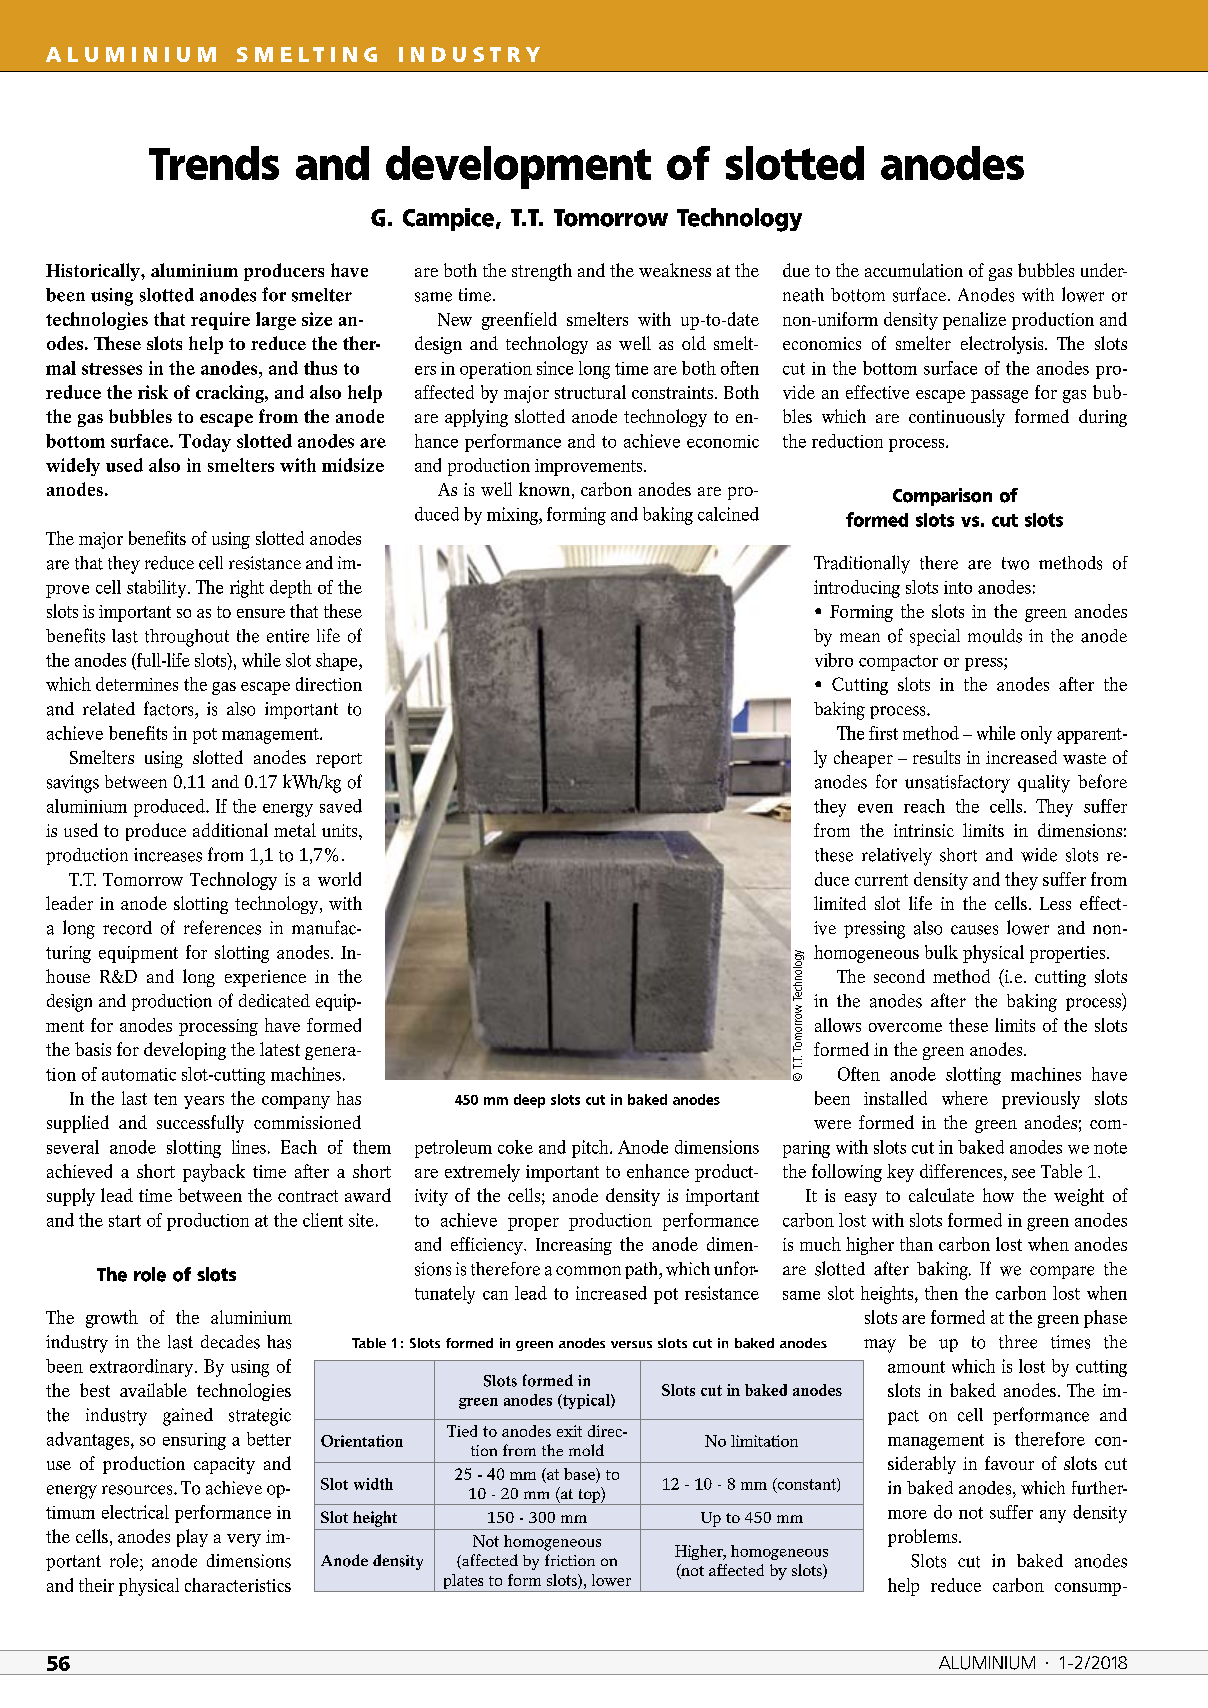 This image has width=1208, height=1708. What do you see at coordinates (168, 855) in the image?
I see `increases` at bounding box center [168, 855].
